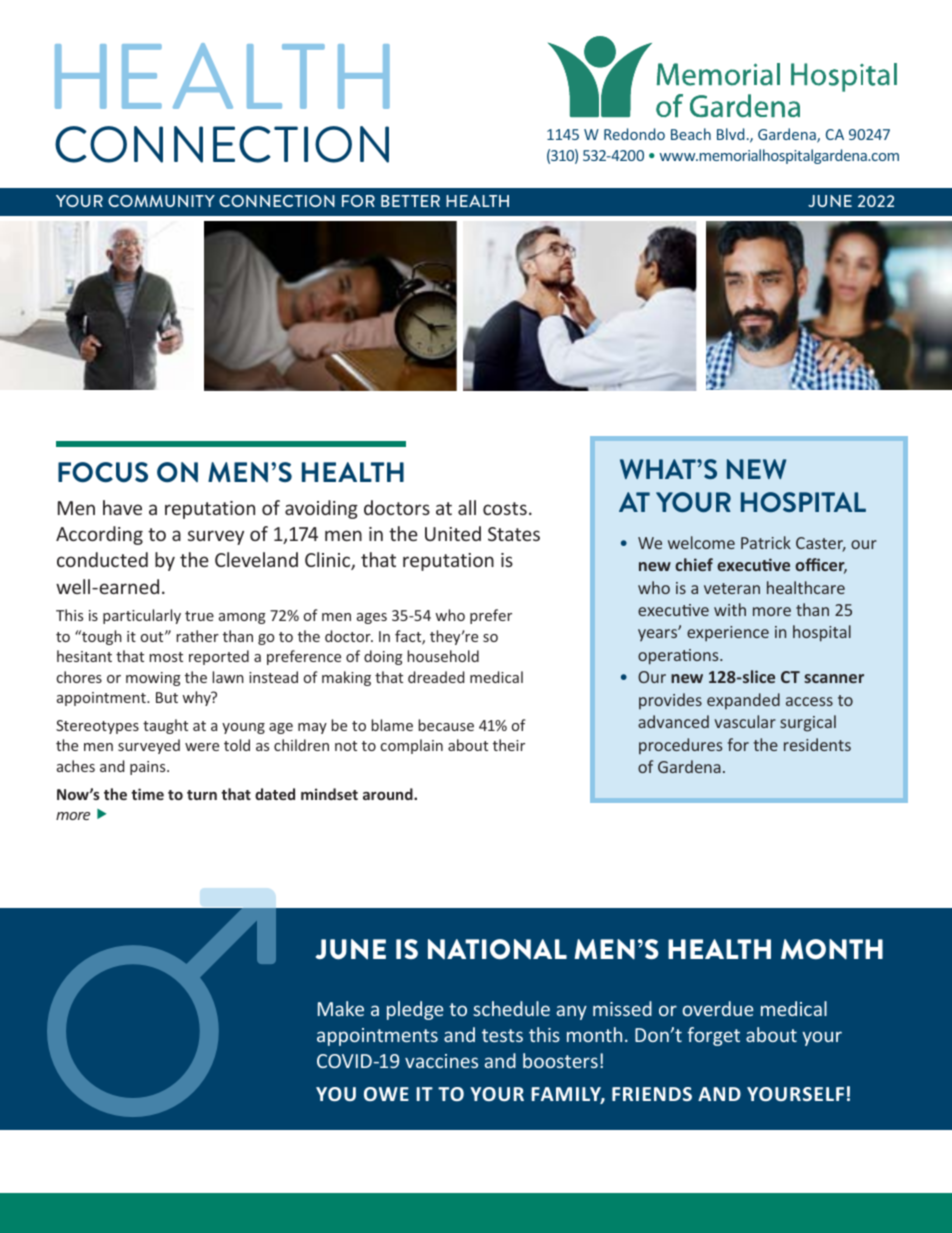 The image size is (952, 1233). What do you see at coordinates (730, 134) in the page?
I see `Blvd` at bounding box center [730, 134].
